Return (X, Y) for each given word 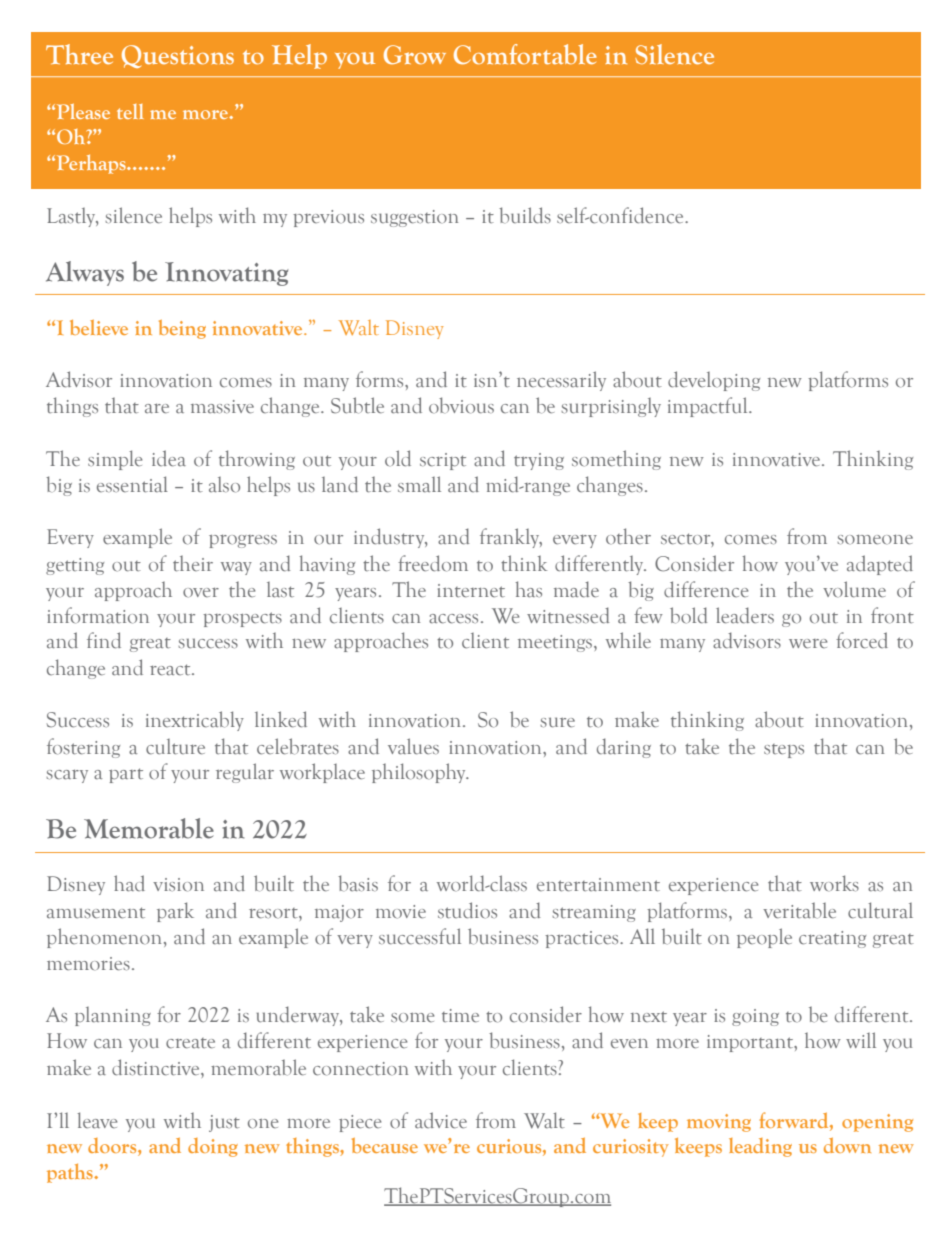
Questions (178, 56)
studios (467, 910)
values (413, 746)
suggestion (414, 218)
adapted (880, 565)
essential (132, 484)
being (182, 329)
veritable (799, 910)
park (175, 912)
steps (784, 751)
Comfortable (525, 54)
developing (714, 381)
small (419, 484)
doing (213, 1147)
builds (525, 215)
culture (175, 747)
